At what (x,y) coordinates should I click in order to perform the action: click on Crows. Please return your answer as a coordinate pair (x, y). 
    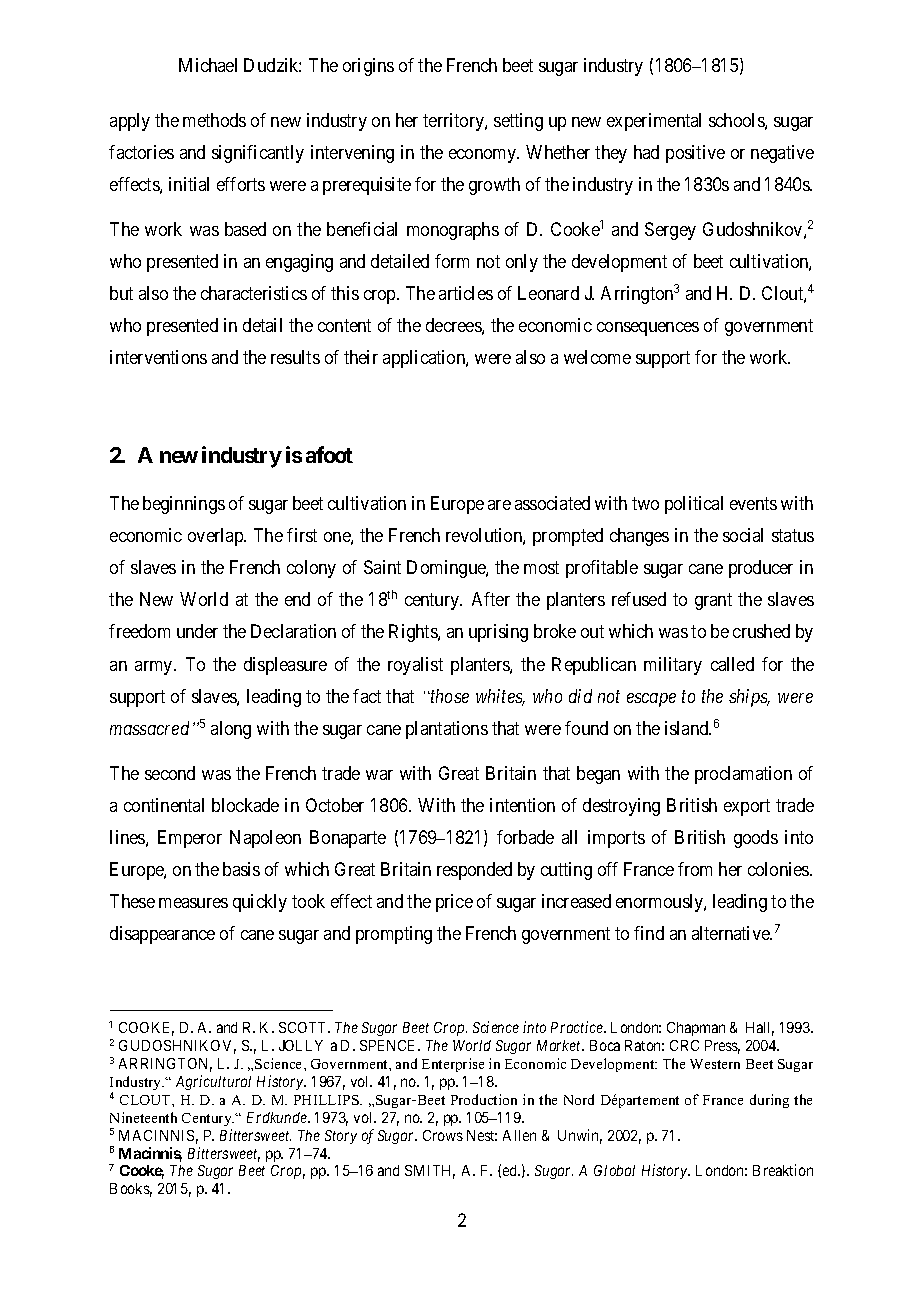
    Looking at the image, I should click on (443, 1135).
